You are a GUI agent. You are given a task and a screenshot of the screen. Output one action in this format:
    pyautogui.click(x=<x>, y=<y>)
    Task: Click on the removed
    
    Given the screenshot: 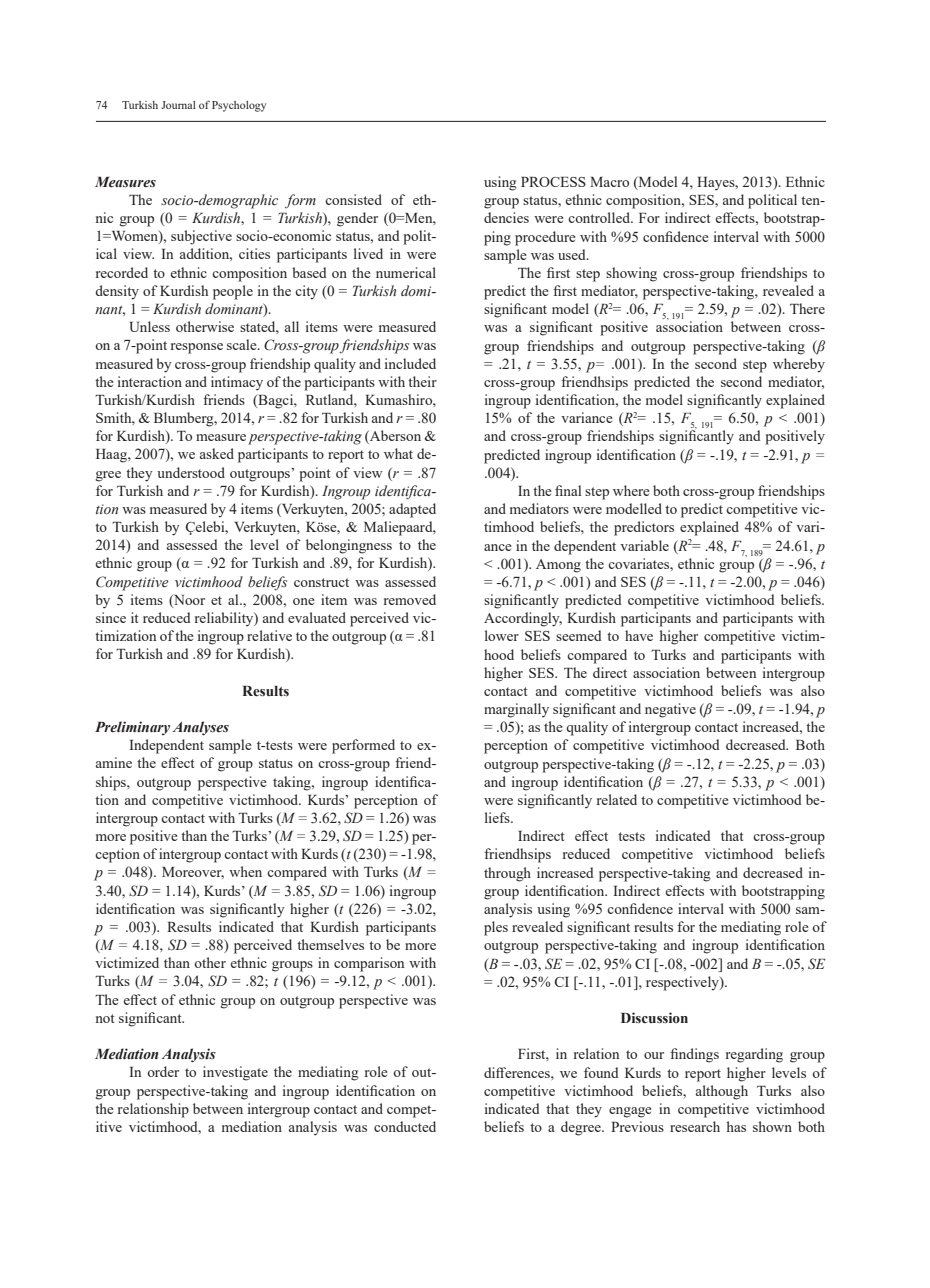 What is the action you would take?
    pyautogui.click(x=410, y=599)
